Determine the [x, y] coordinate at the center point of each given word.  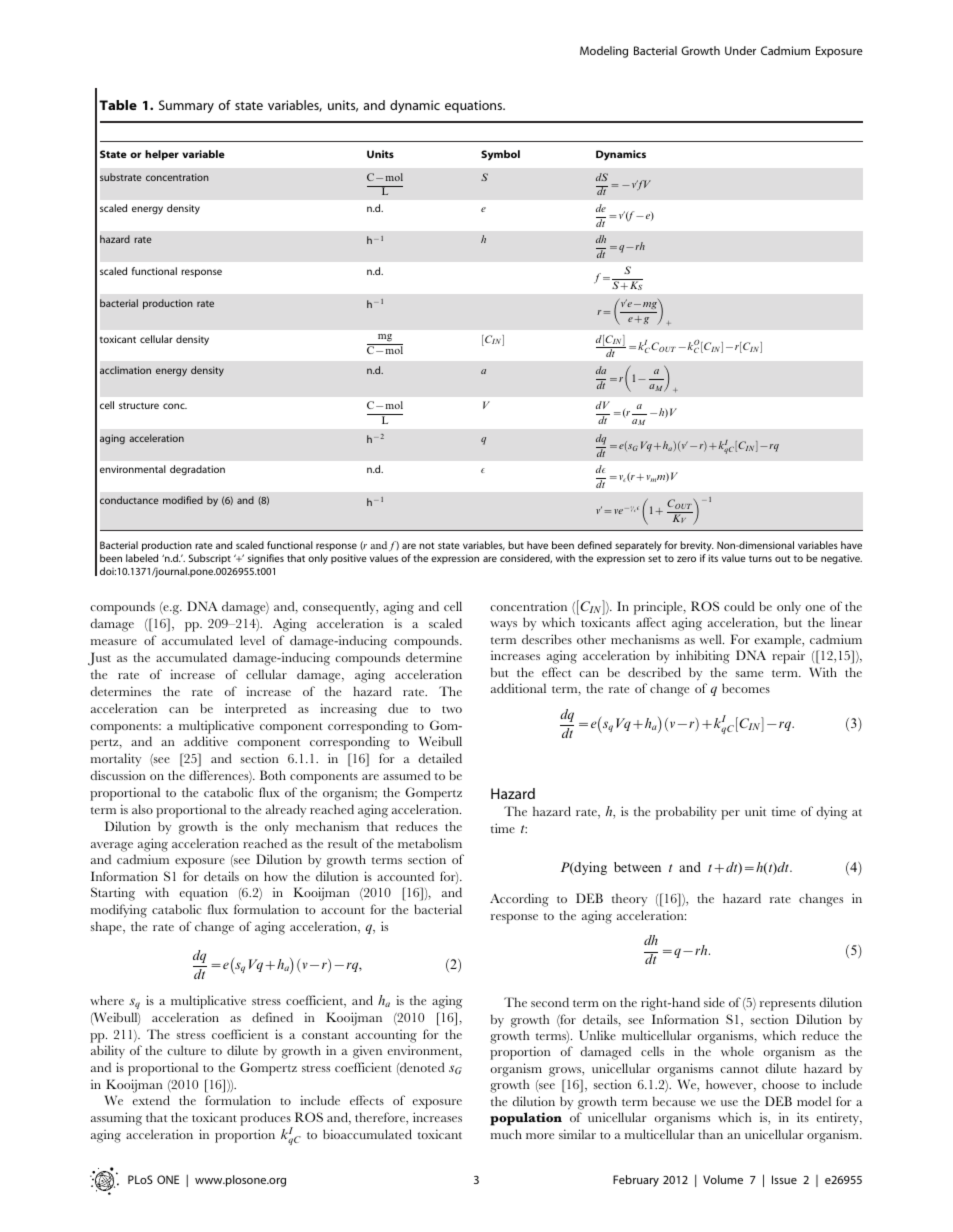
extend [151, 1100]
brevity [697, 546]
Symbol [500, 155]
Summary [186, 106]
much [506, 1134]
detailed [440, 758]
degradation [197, 470]
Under [740, 50]
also [142, 809]
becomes [746, 688]
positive [349, 559]
